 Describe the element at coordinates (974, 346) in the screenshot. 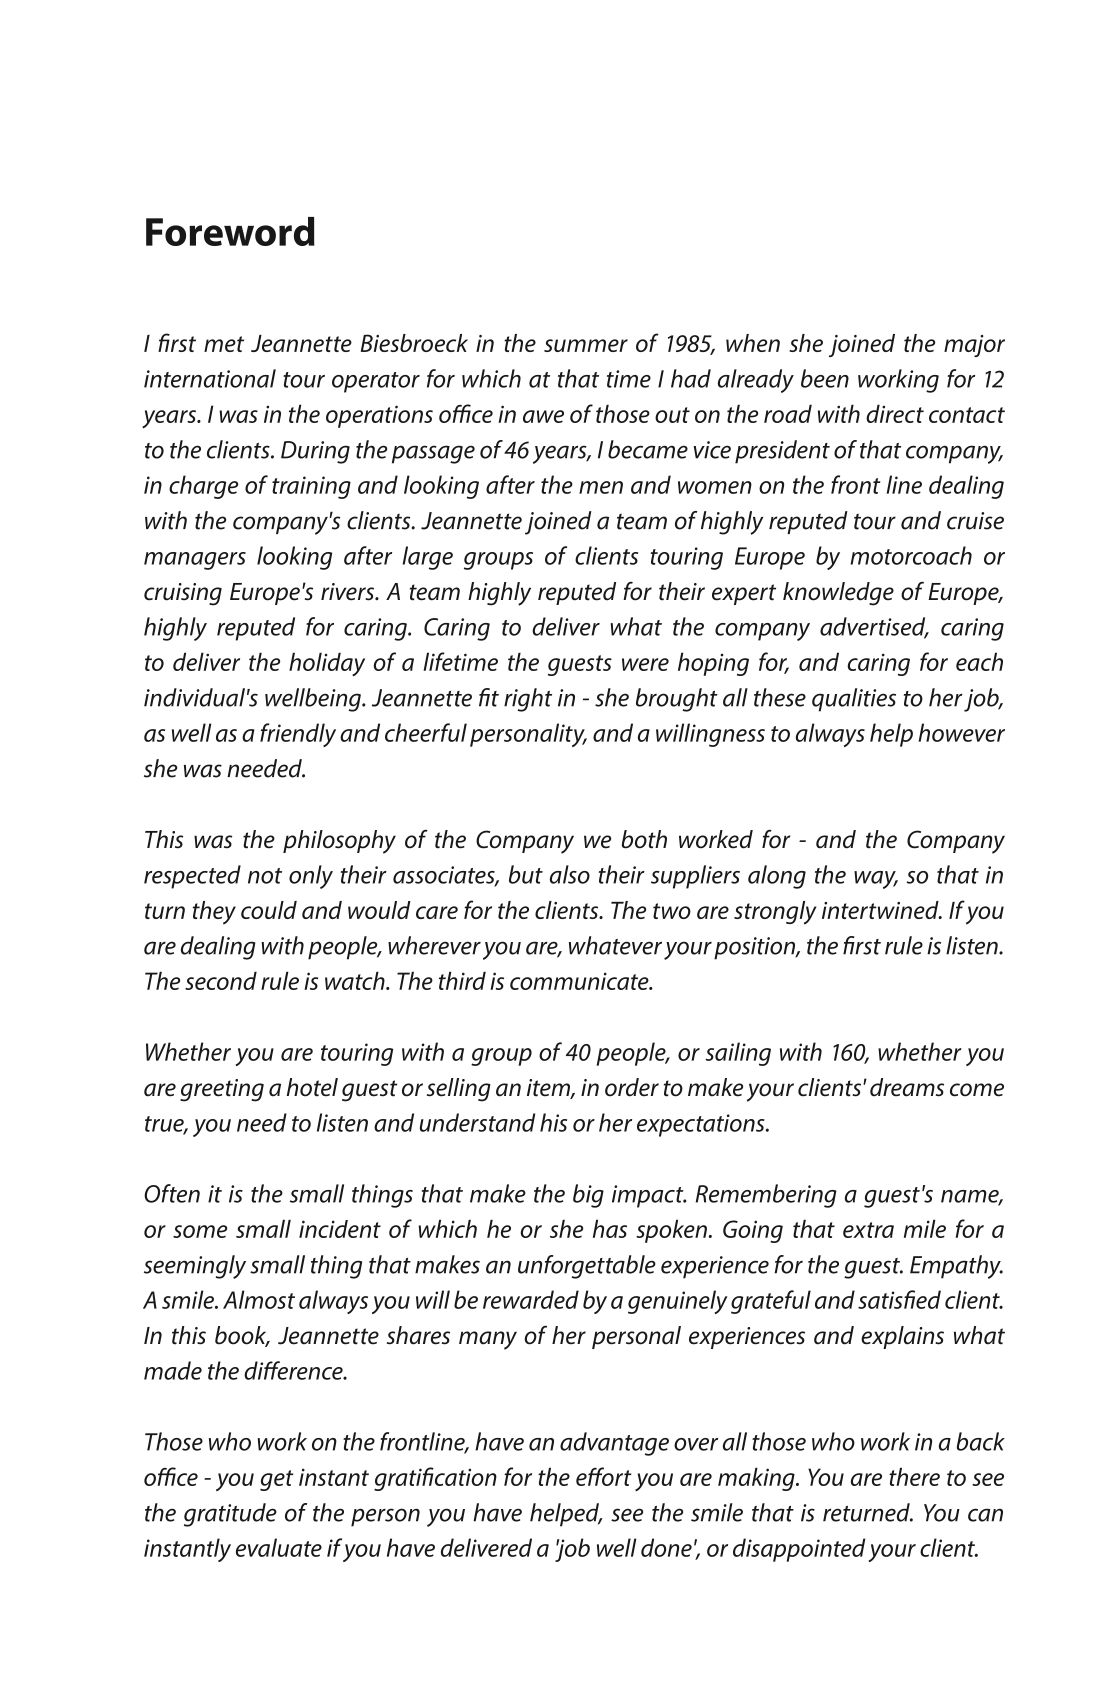

I see `major` at that location.
